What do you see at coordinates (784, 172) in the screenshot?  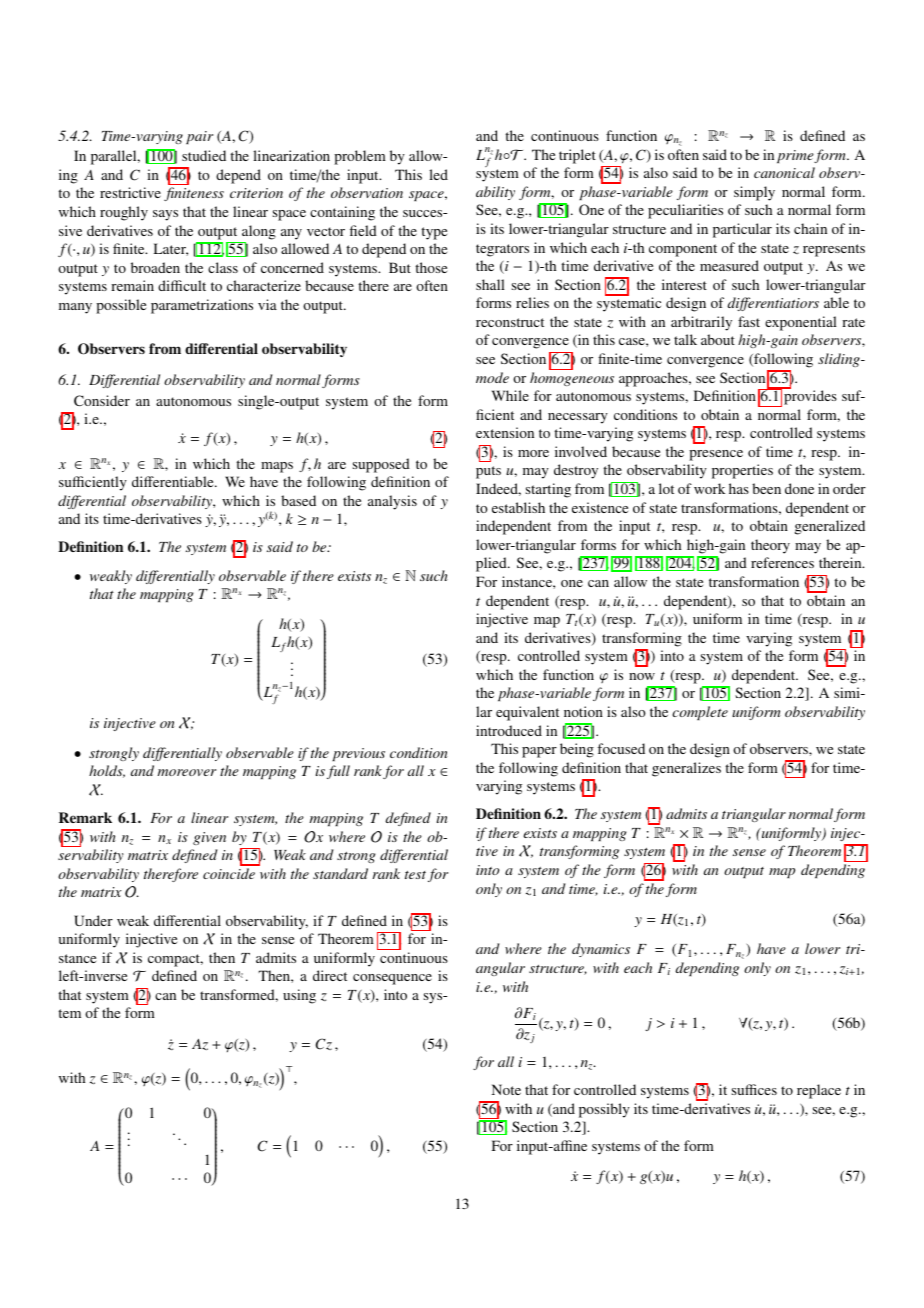 I see `canonical` at bounding box center [784, 172].
